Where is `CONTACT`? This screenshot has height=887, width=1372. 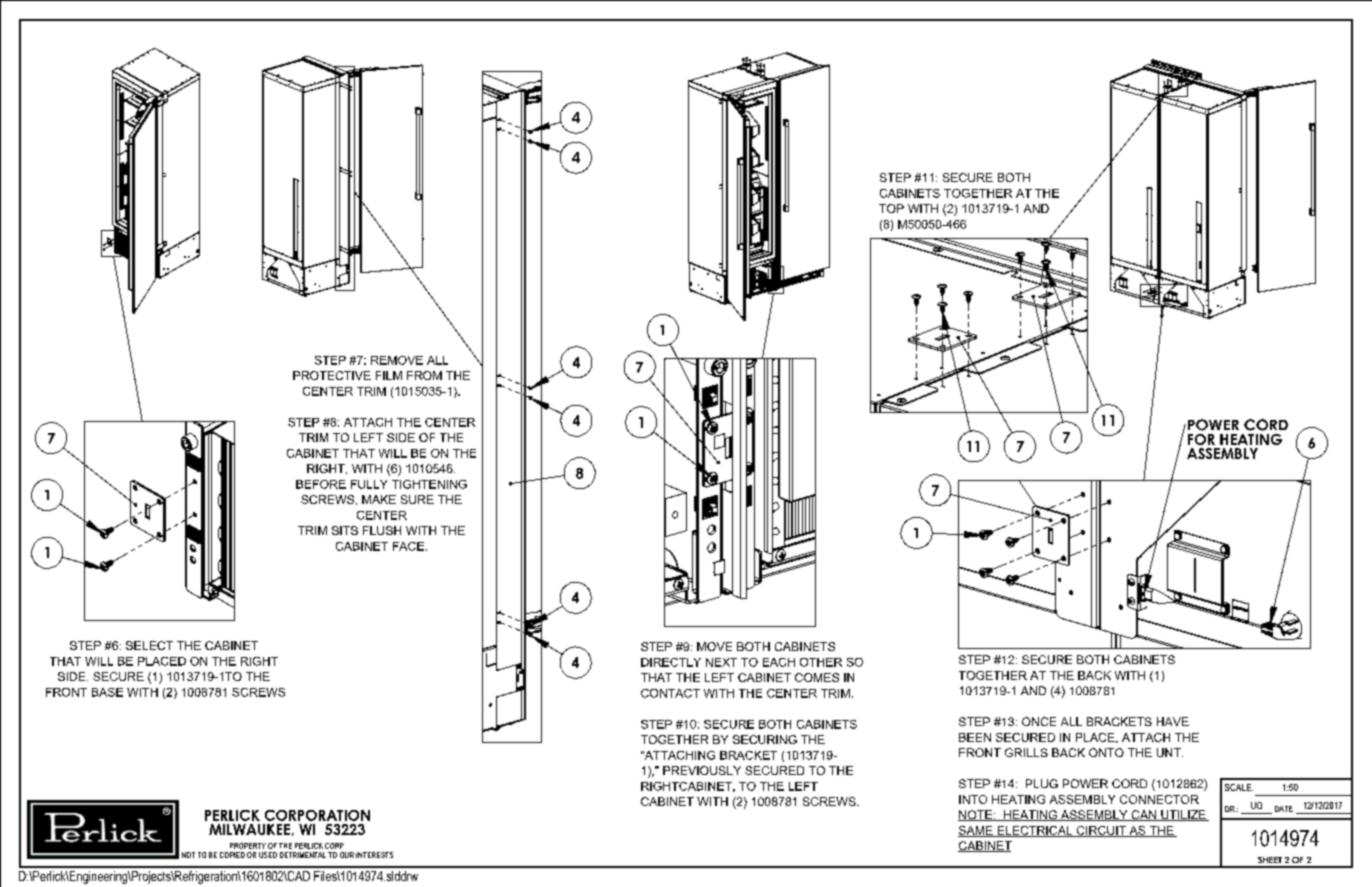
CONTACT is located at coordinates (670, 693).
